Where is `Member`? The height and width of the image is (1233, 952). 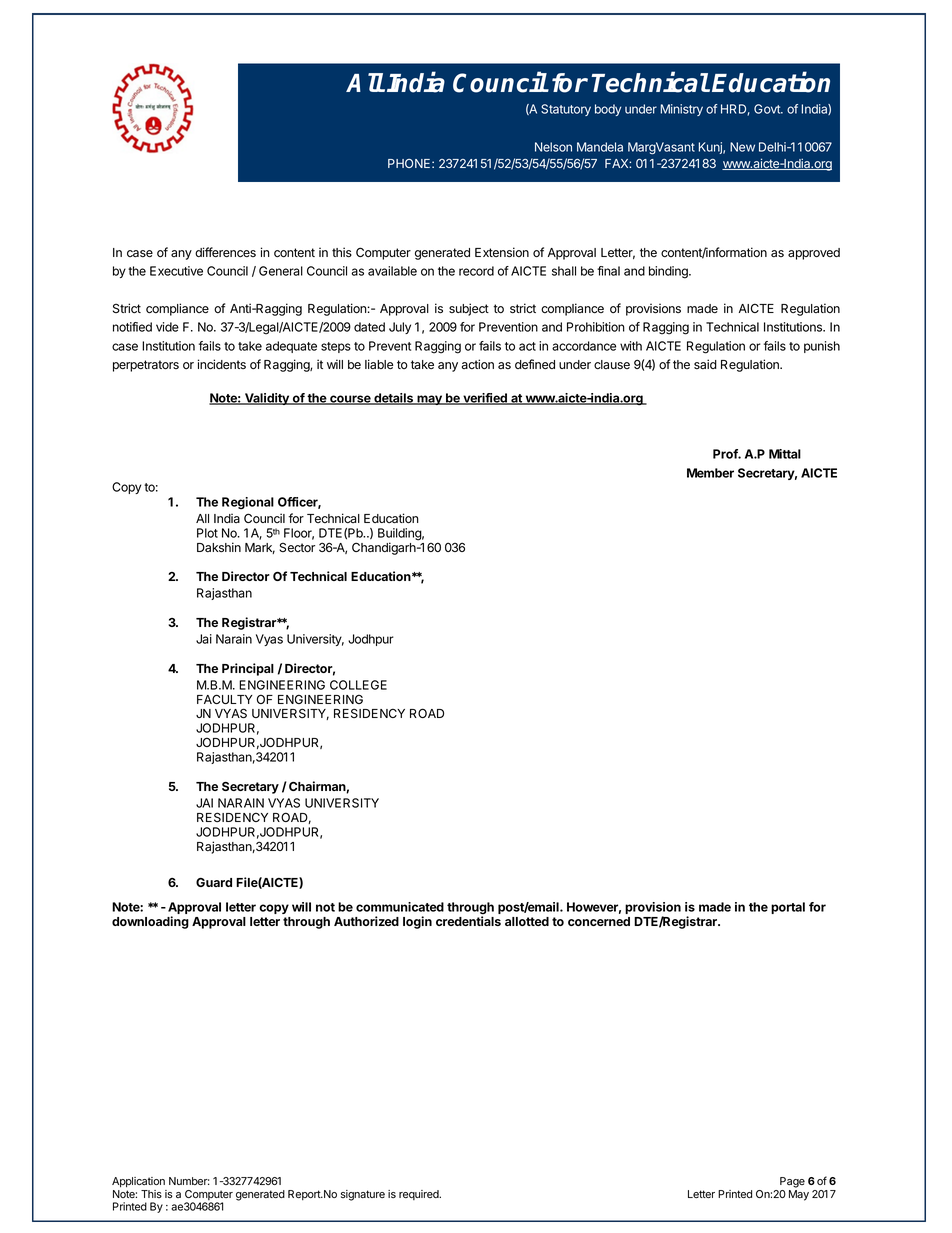 Member is located at coordinates (710, 473).
